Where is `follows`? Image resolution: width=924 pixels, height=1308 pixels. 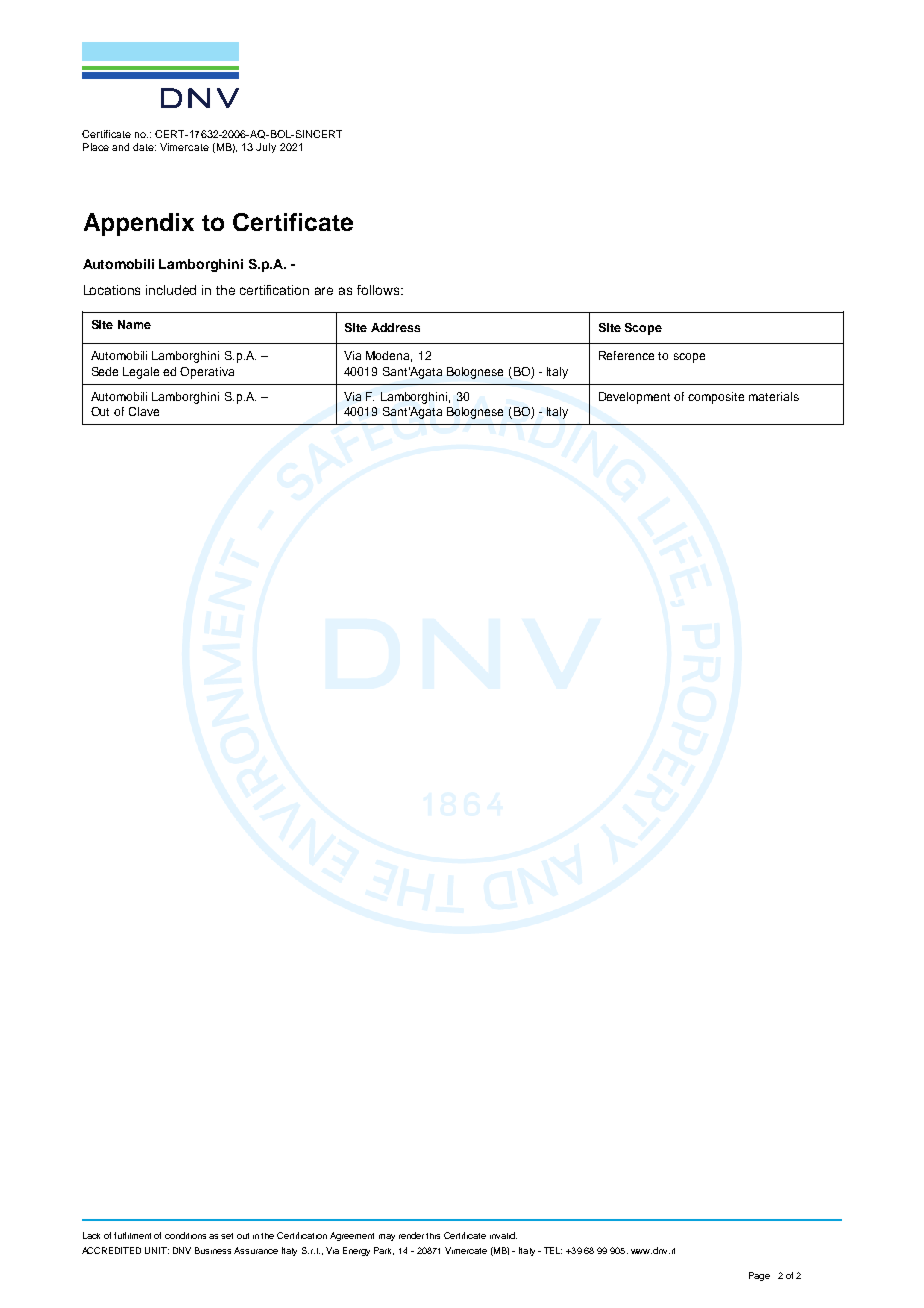 follows is located at coordinates (379, 290).
